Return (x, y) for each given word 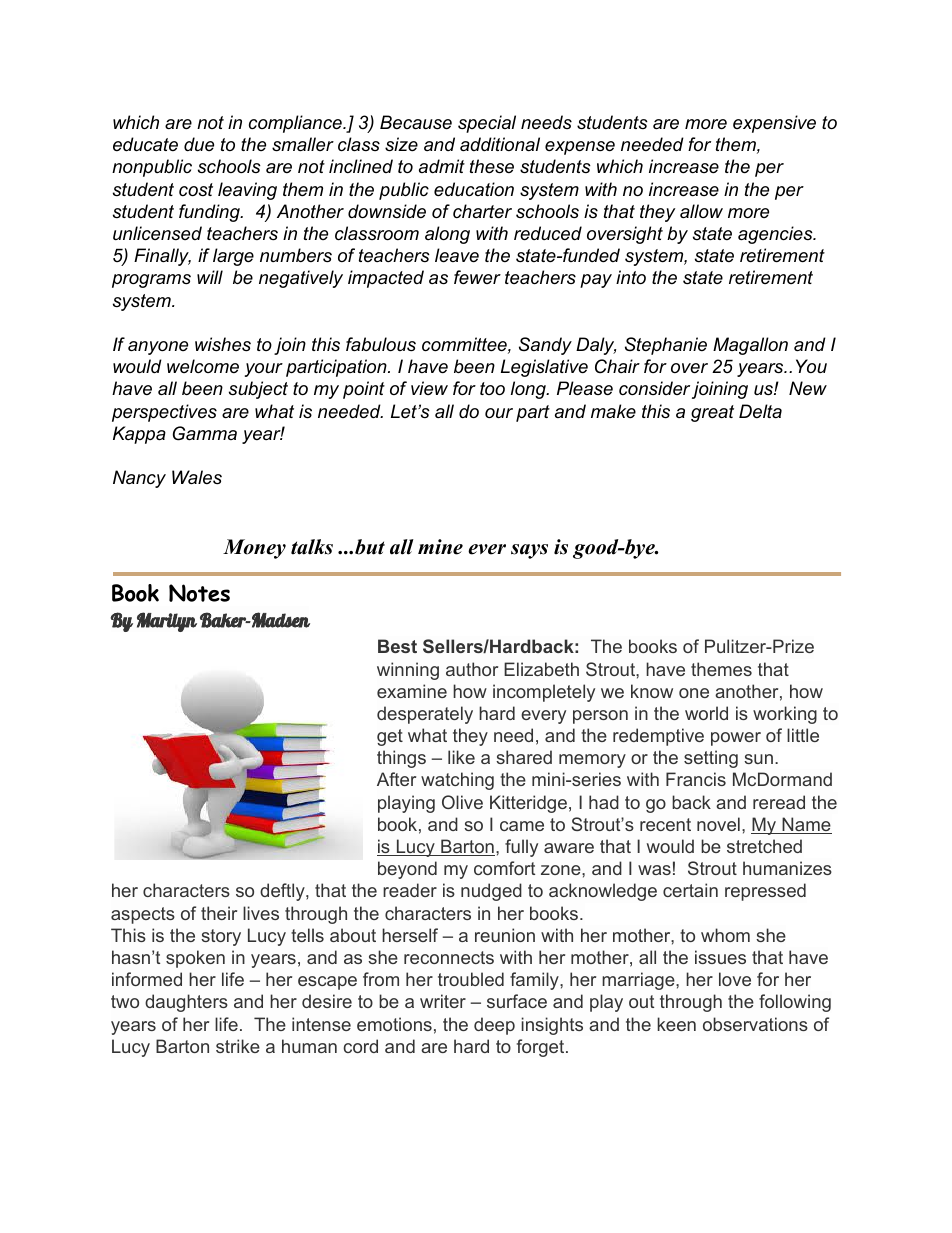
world (706, 713)
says (529, 551)
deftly (283, 892)
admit (442, 166)
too (492, 388)
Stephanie (666, 346)
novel (718, 824)
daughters (186, 1003)
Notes (199, 593)
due (199, 144)
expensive (774, 124)
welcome (203, 366)
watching (457, 781)
